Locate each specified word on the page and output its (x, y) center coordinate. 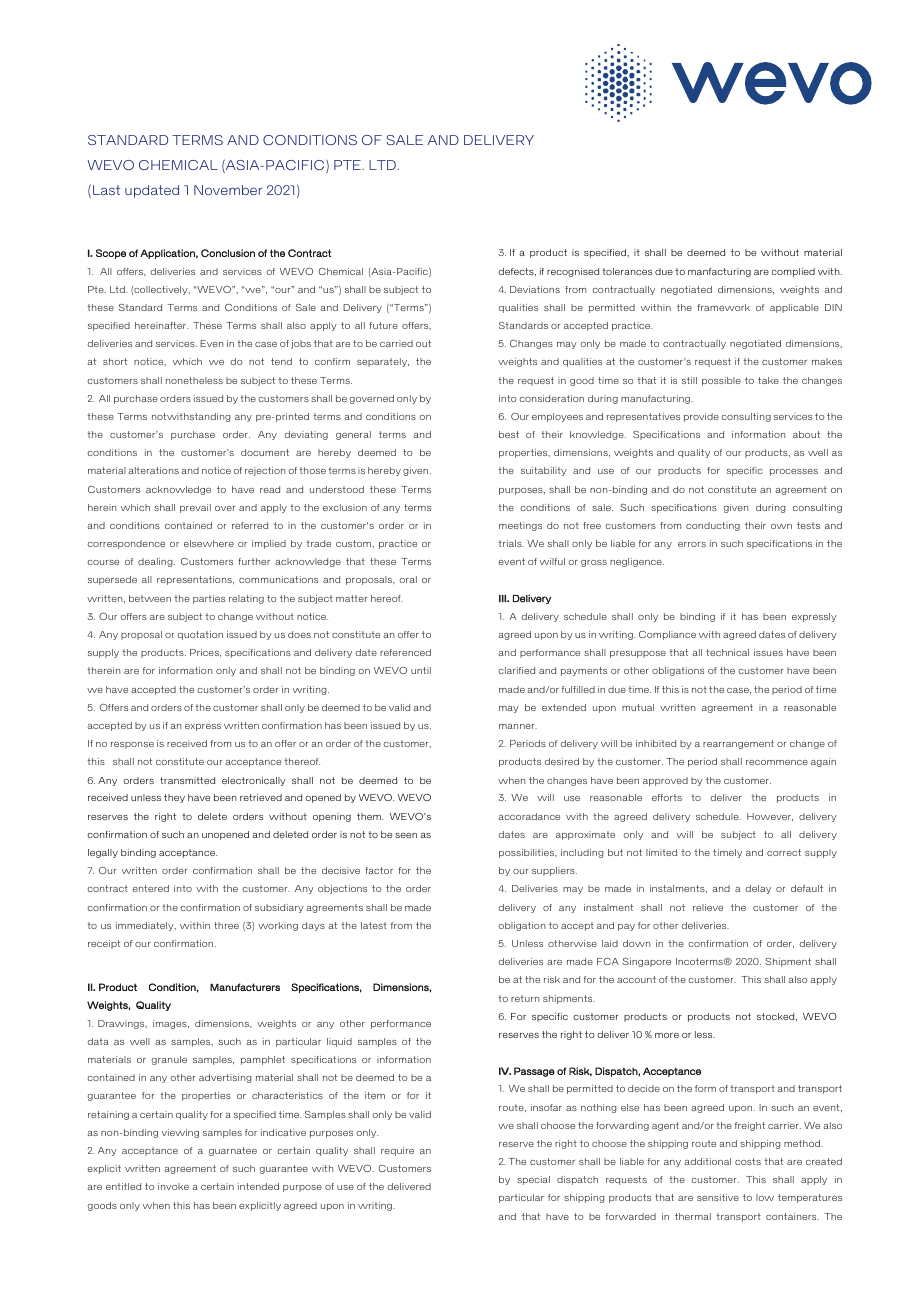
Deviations (535, 289)
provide (701, 417)
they (174, 798)
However (770, 817)
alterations (153, 470)
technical (727, 652)
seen (406, 835)
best (509, 434)
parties (209, 599)
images (171, 1024)
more (667, 1035)
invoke (173, 1186)
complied (793, 272)
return (525, 998)
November (228, 190)
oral (408, 579)
